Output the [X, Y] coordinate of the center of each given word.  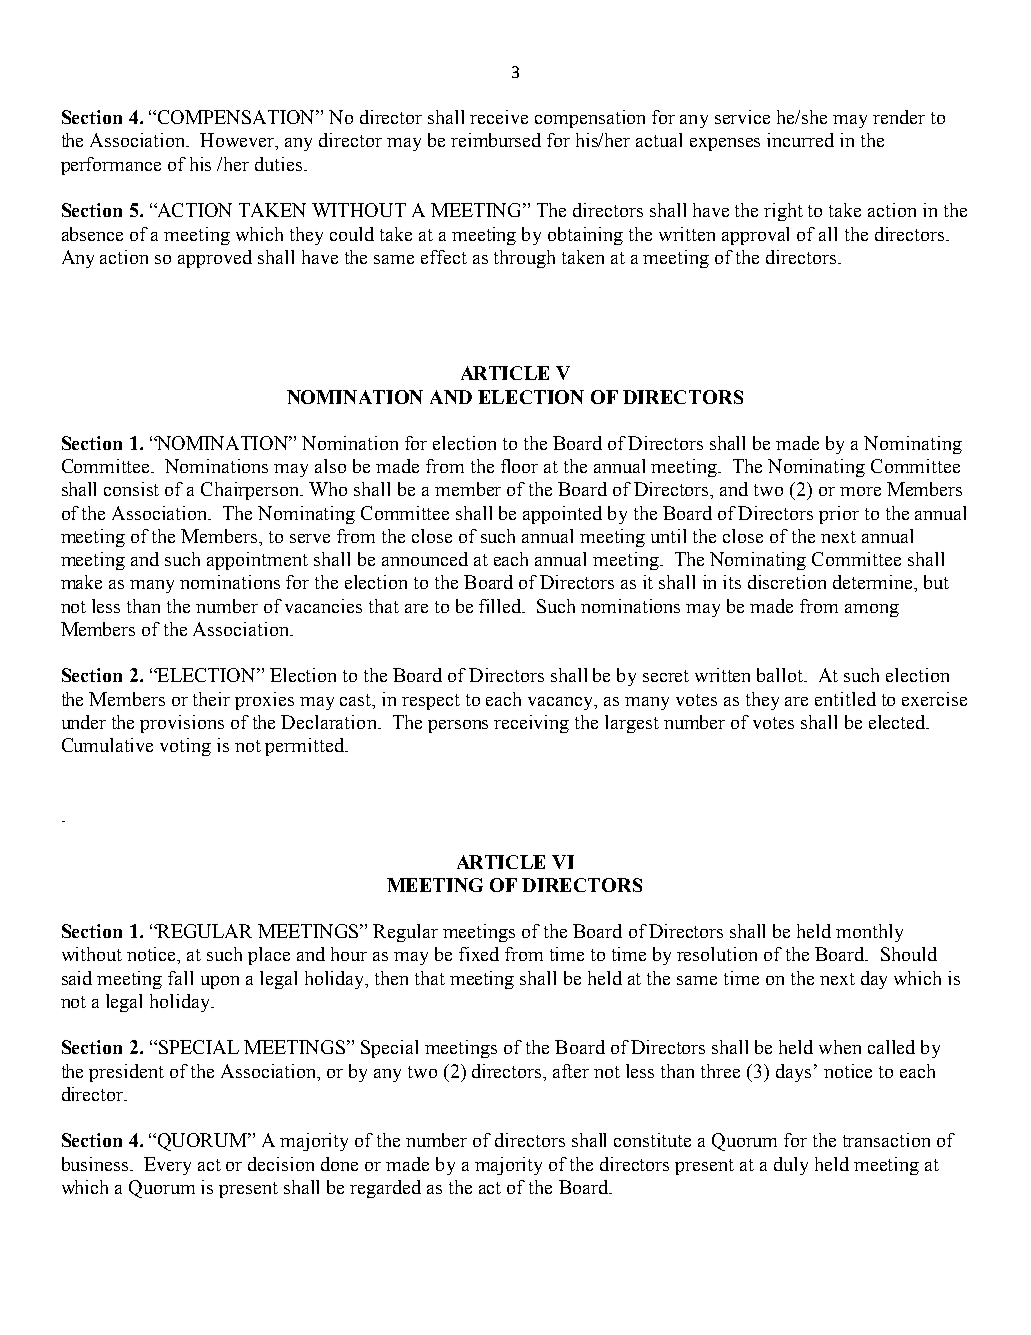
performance [111, 166]
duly [791, 1166]
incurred [800, 140]
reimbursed [496, 140]
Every [167, 1166]
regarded [385, 1189]
